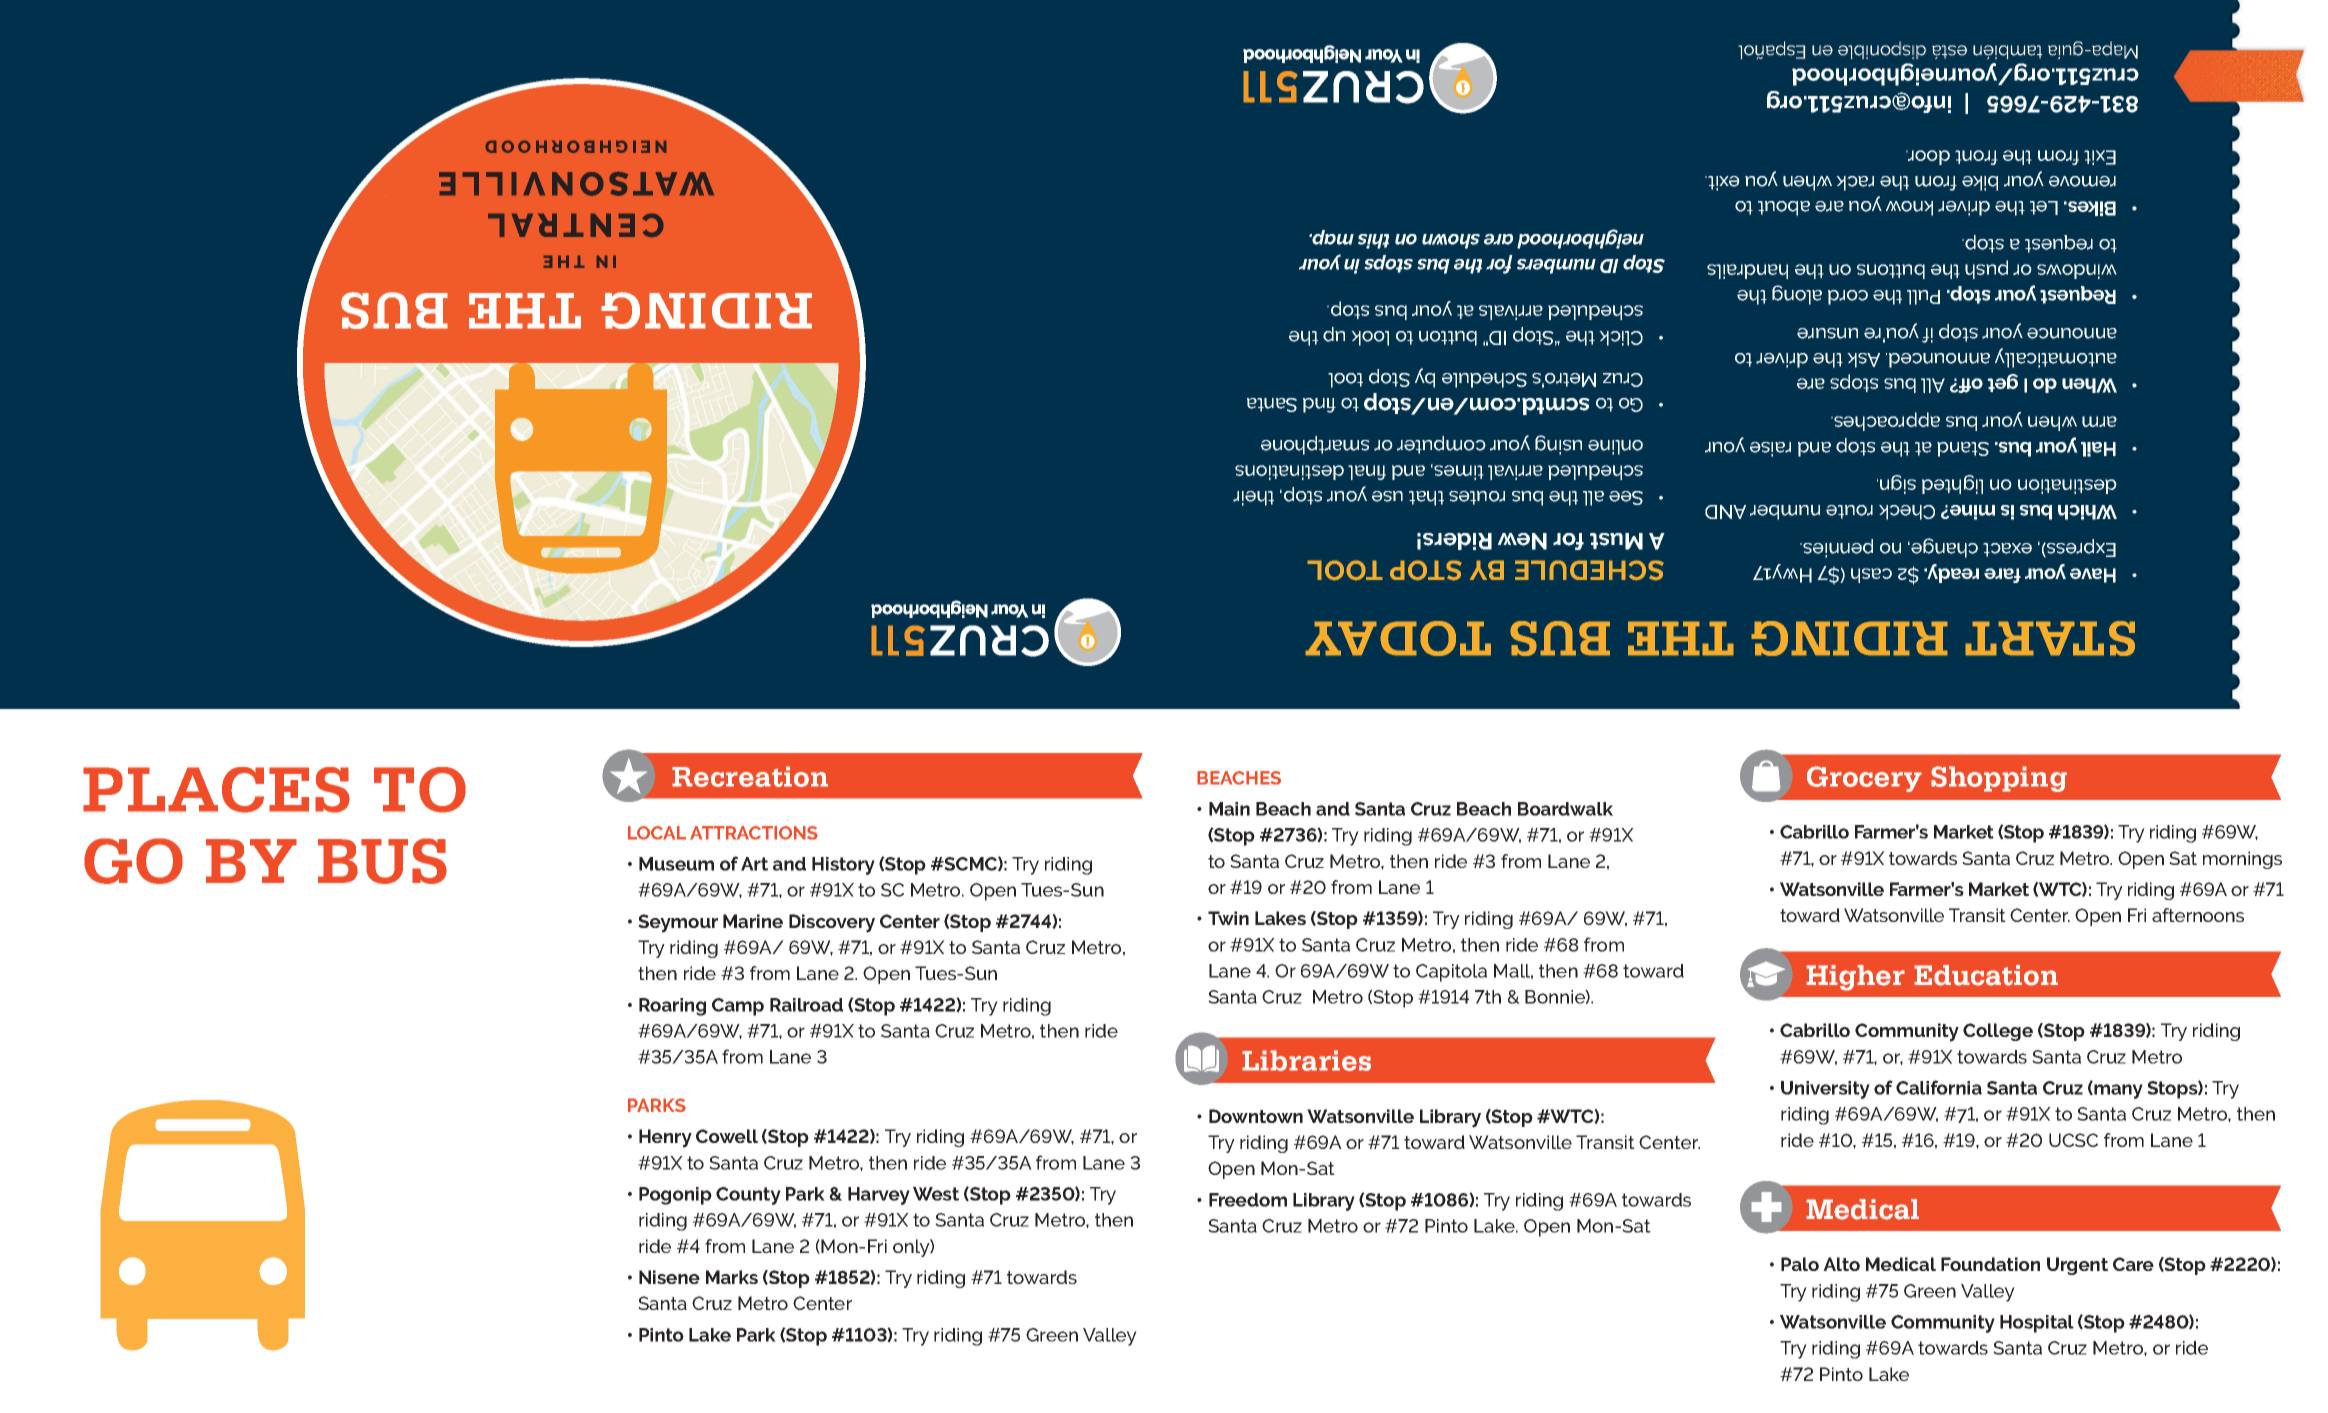 The height and width of the page is (1413, 2328). I want to click on Marks, so click(732, 1277).
